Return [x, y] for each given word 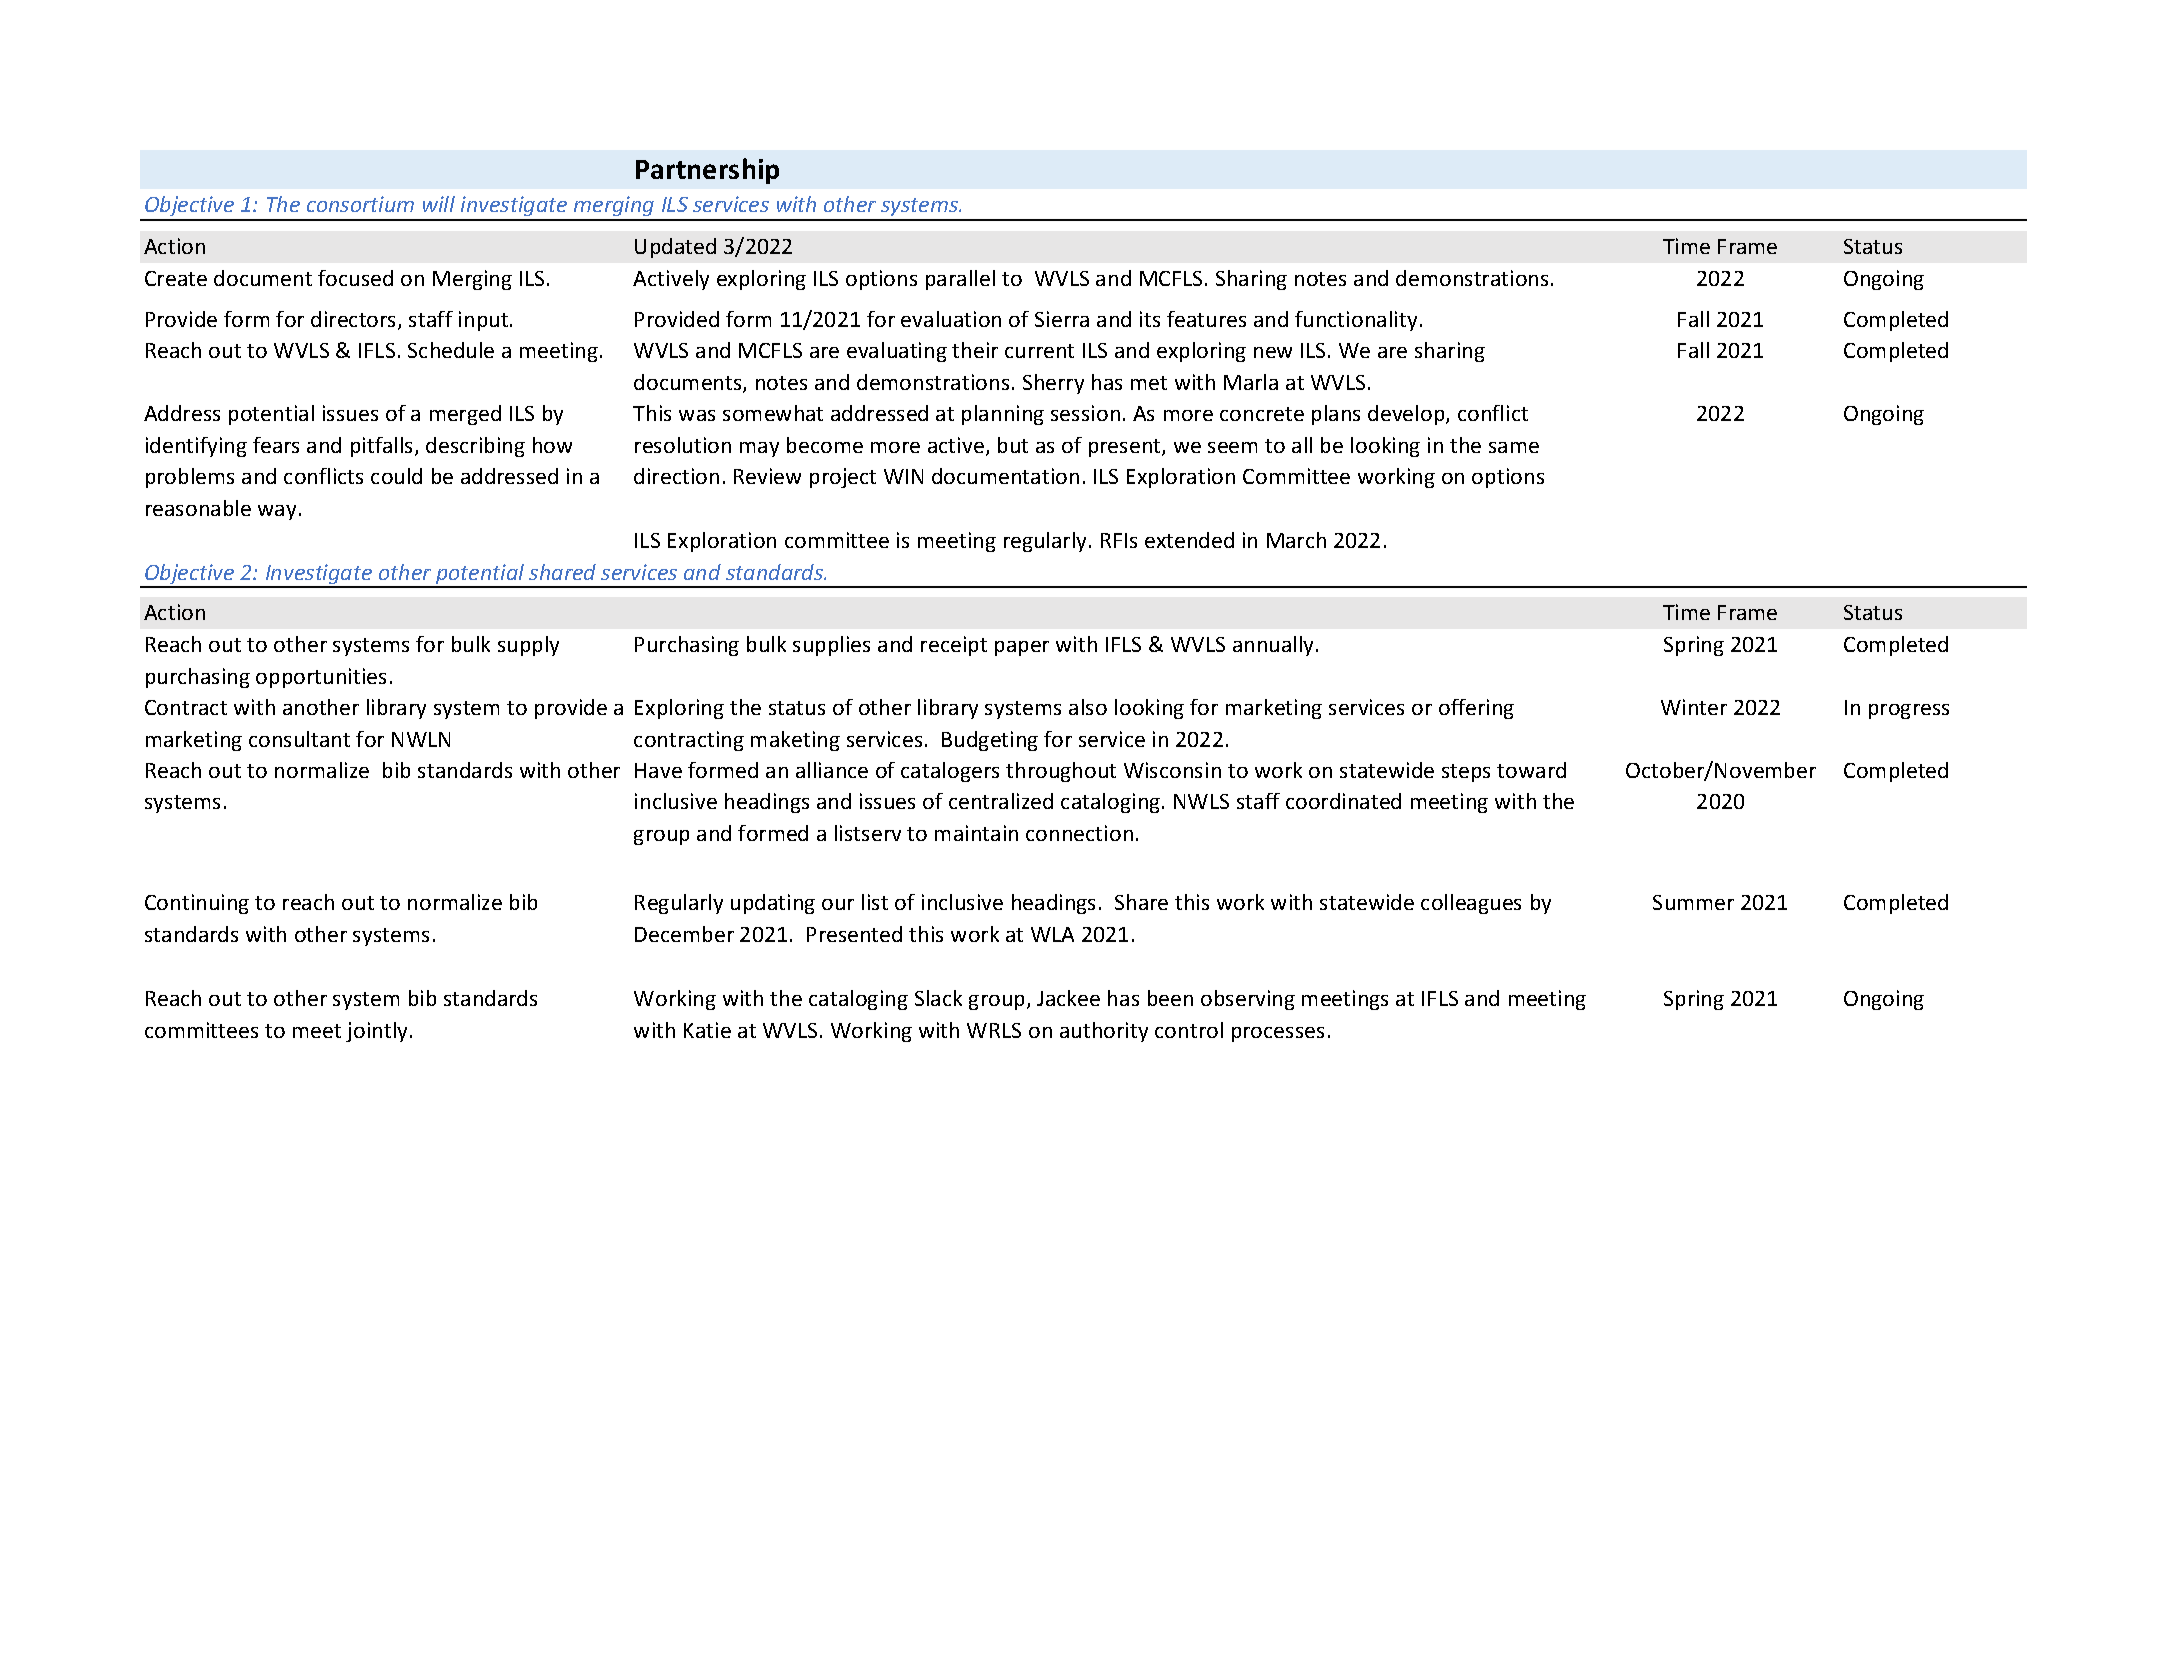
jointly [378, 1032]
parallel [960, 280]
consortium [360, 204]
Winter [1694, 707]
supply [528, 646]
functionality [1356, 321]
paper [1022, 648]
